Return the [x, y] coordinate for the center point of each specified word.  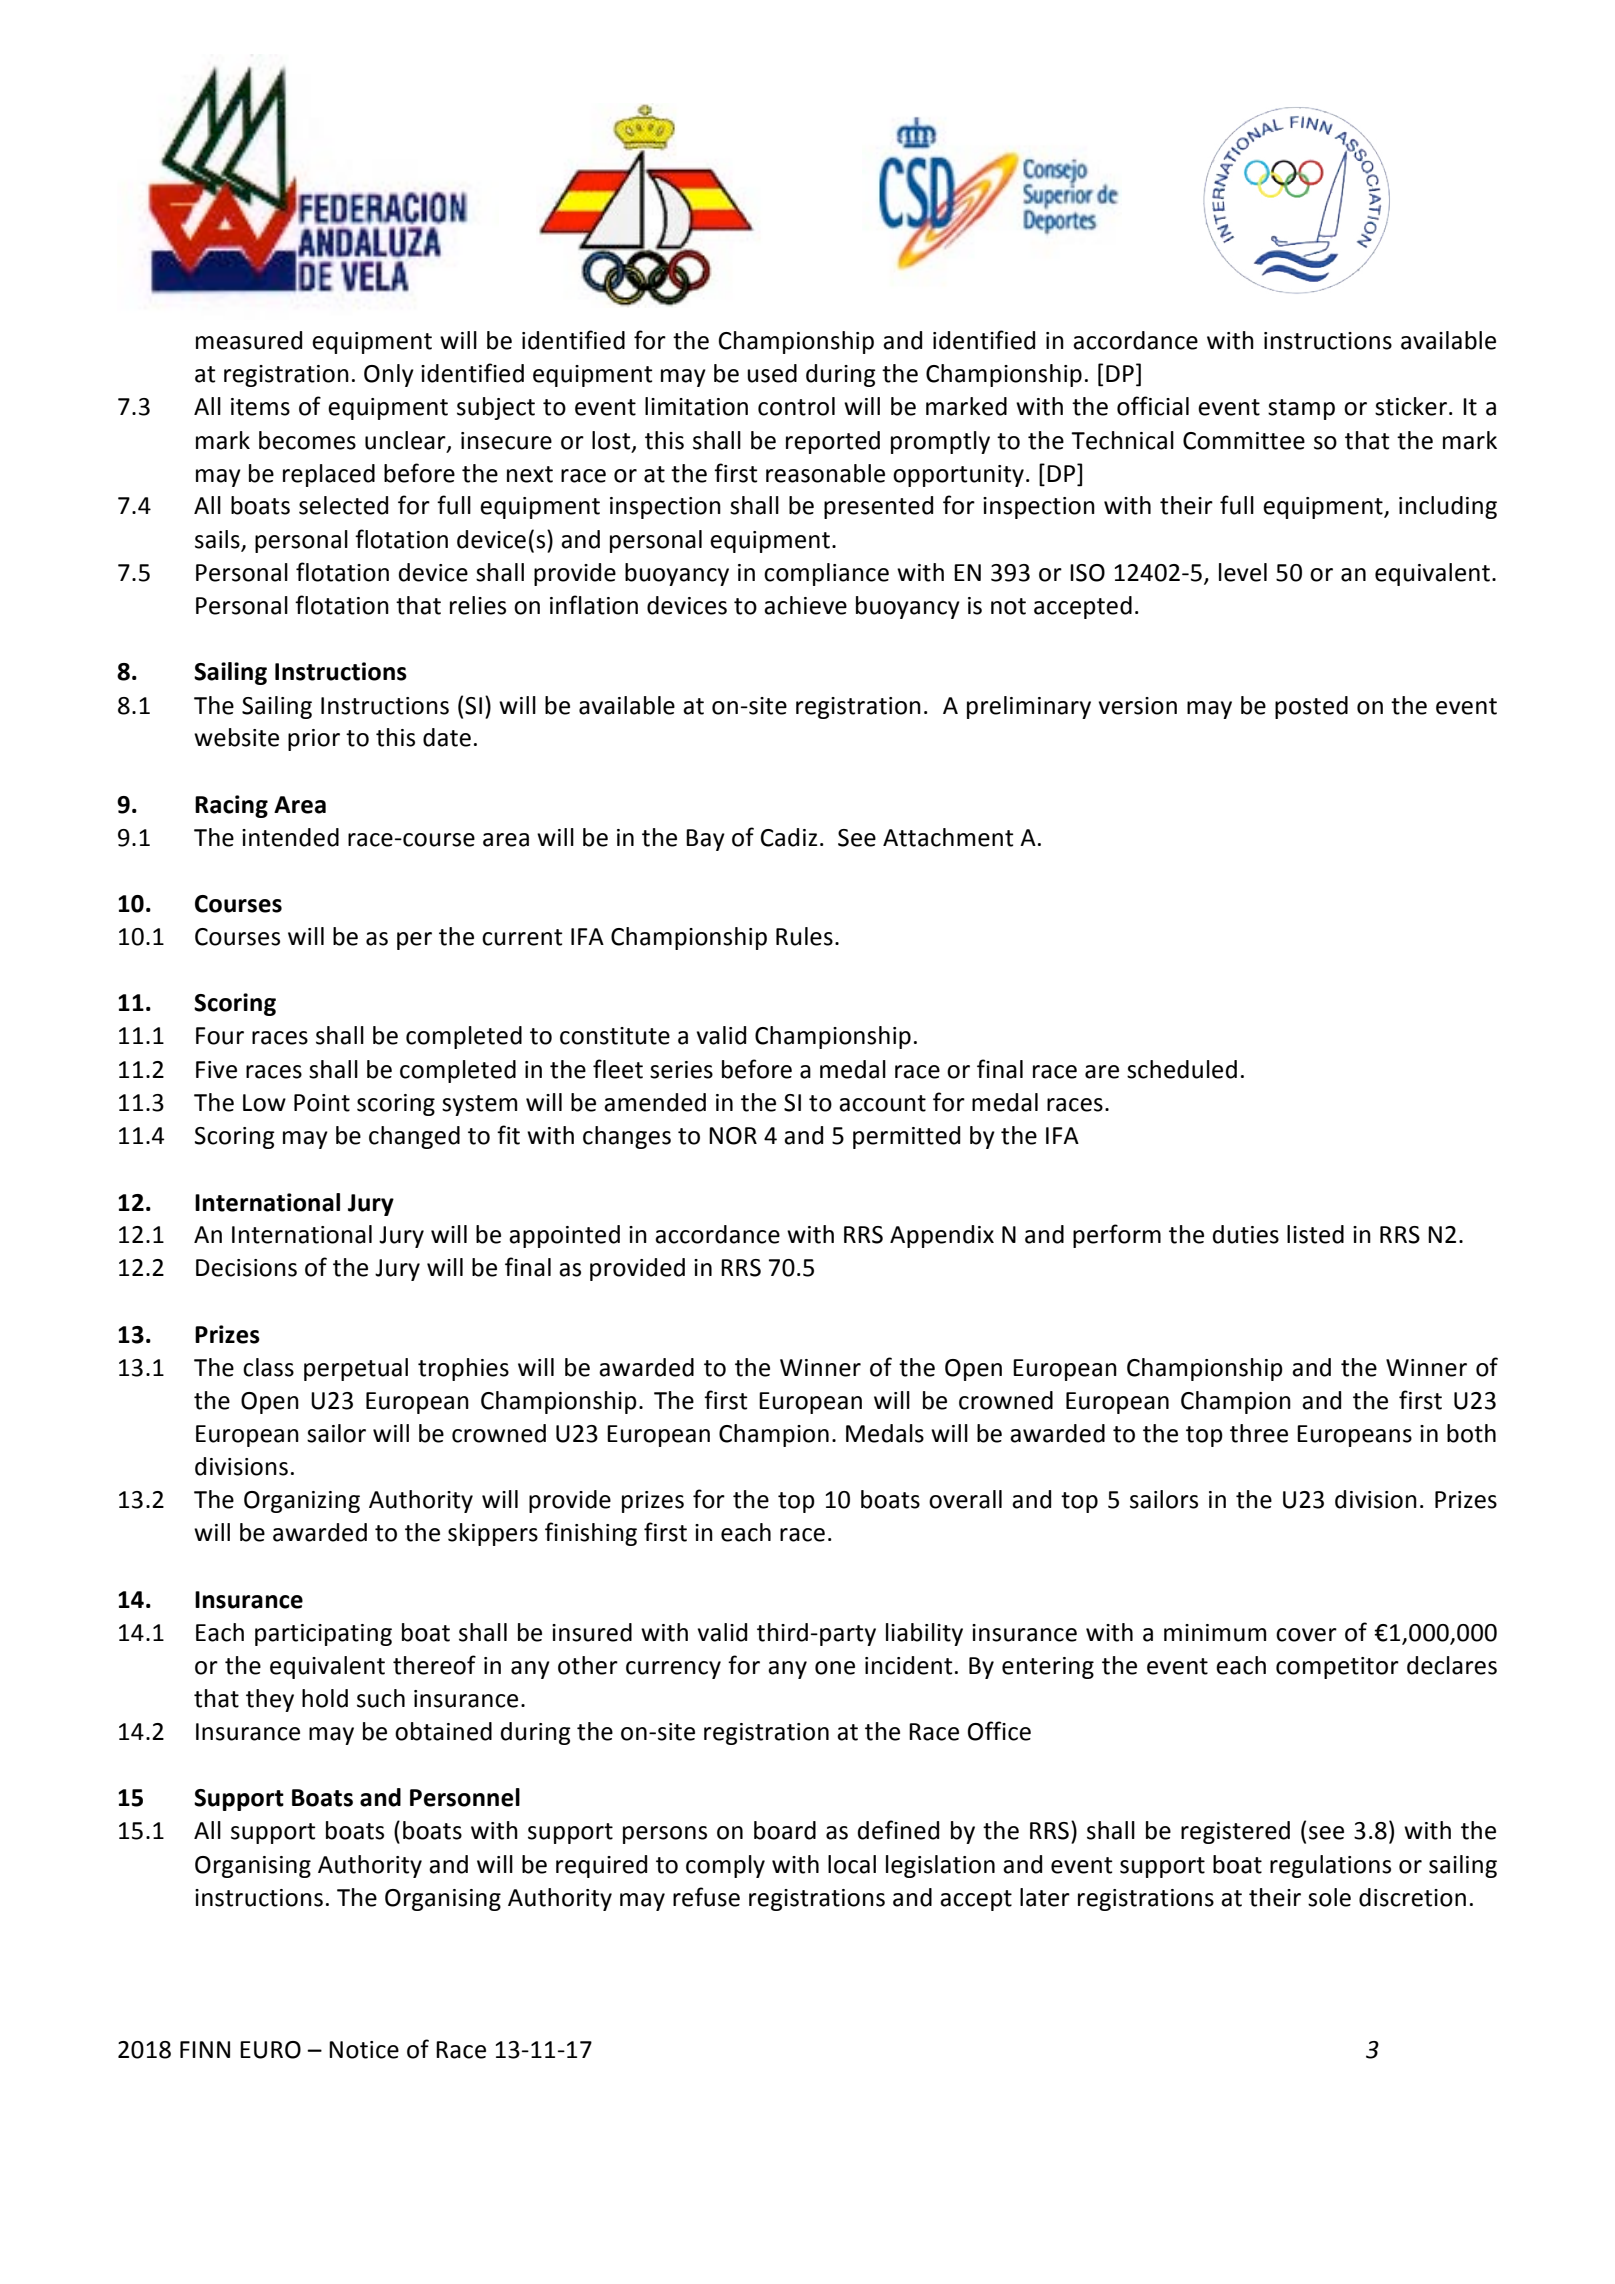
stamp [1301, 409]
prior [314, 740]
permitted [906, 1137]
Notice [364, 2050]
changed [414, 1137]
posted [1311, 707]
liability [924, 1634]
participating [323, 1635]
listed [1315, 1234]
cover [1306, 1635]
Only [389, 375]
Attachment [948, 837]
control [796, 406]
